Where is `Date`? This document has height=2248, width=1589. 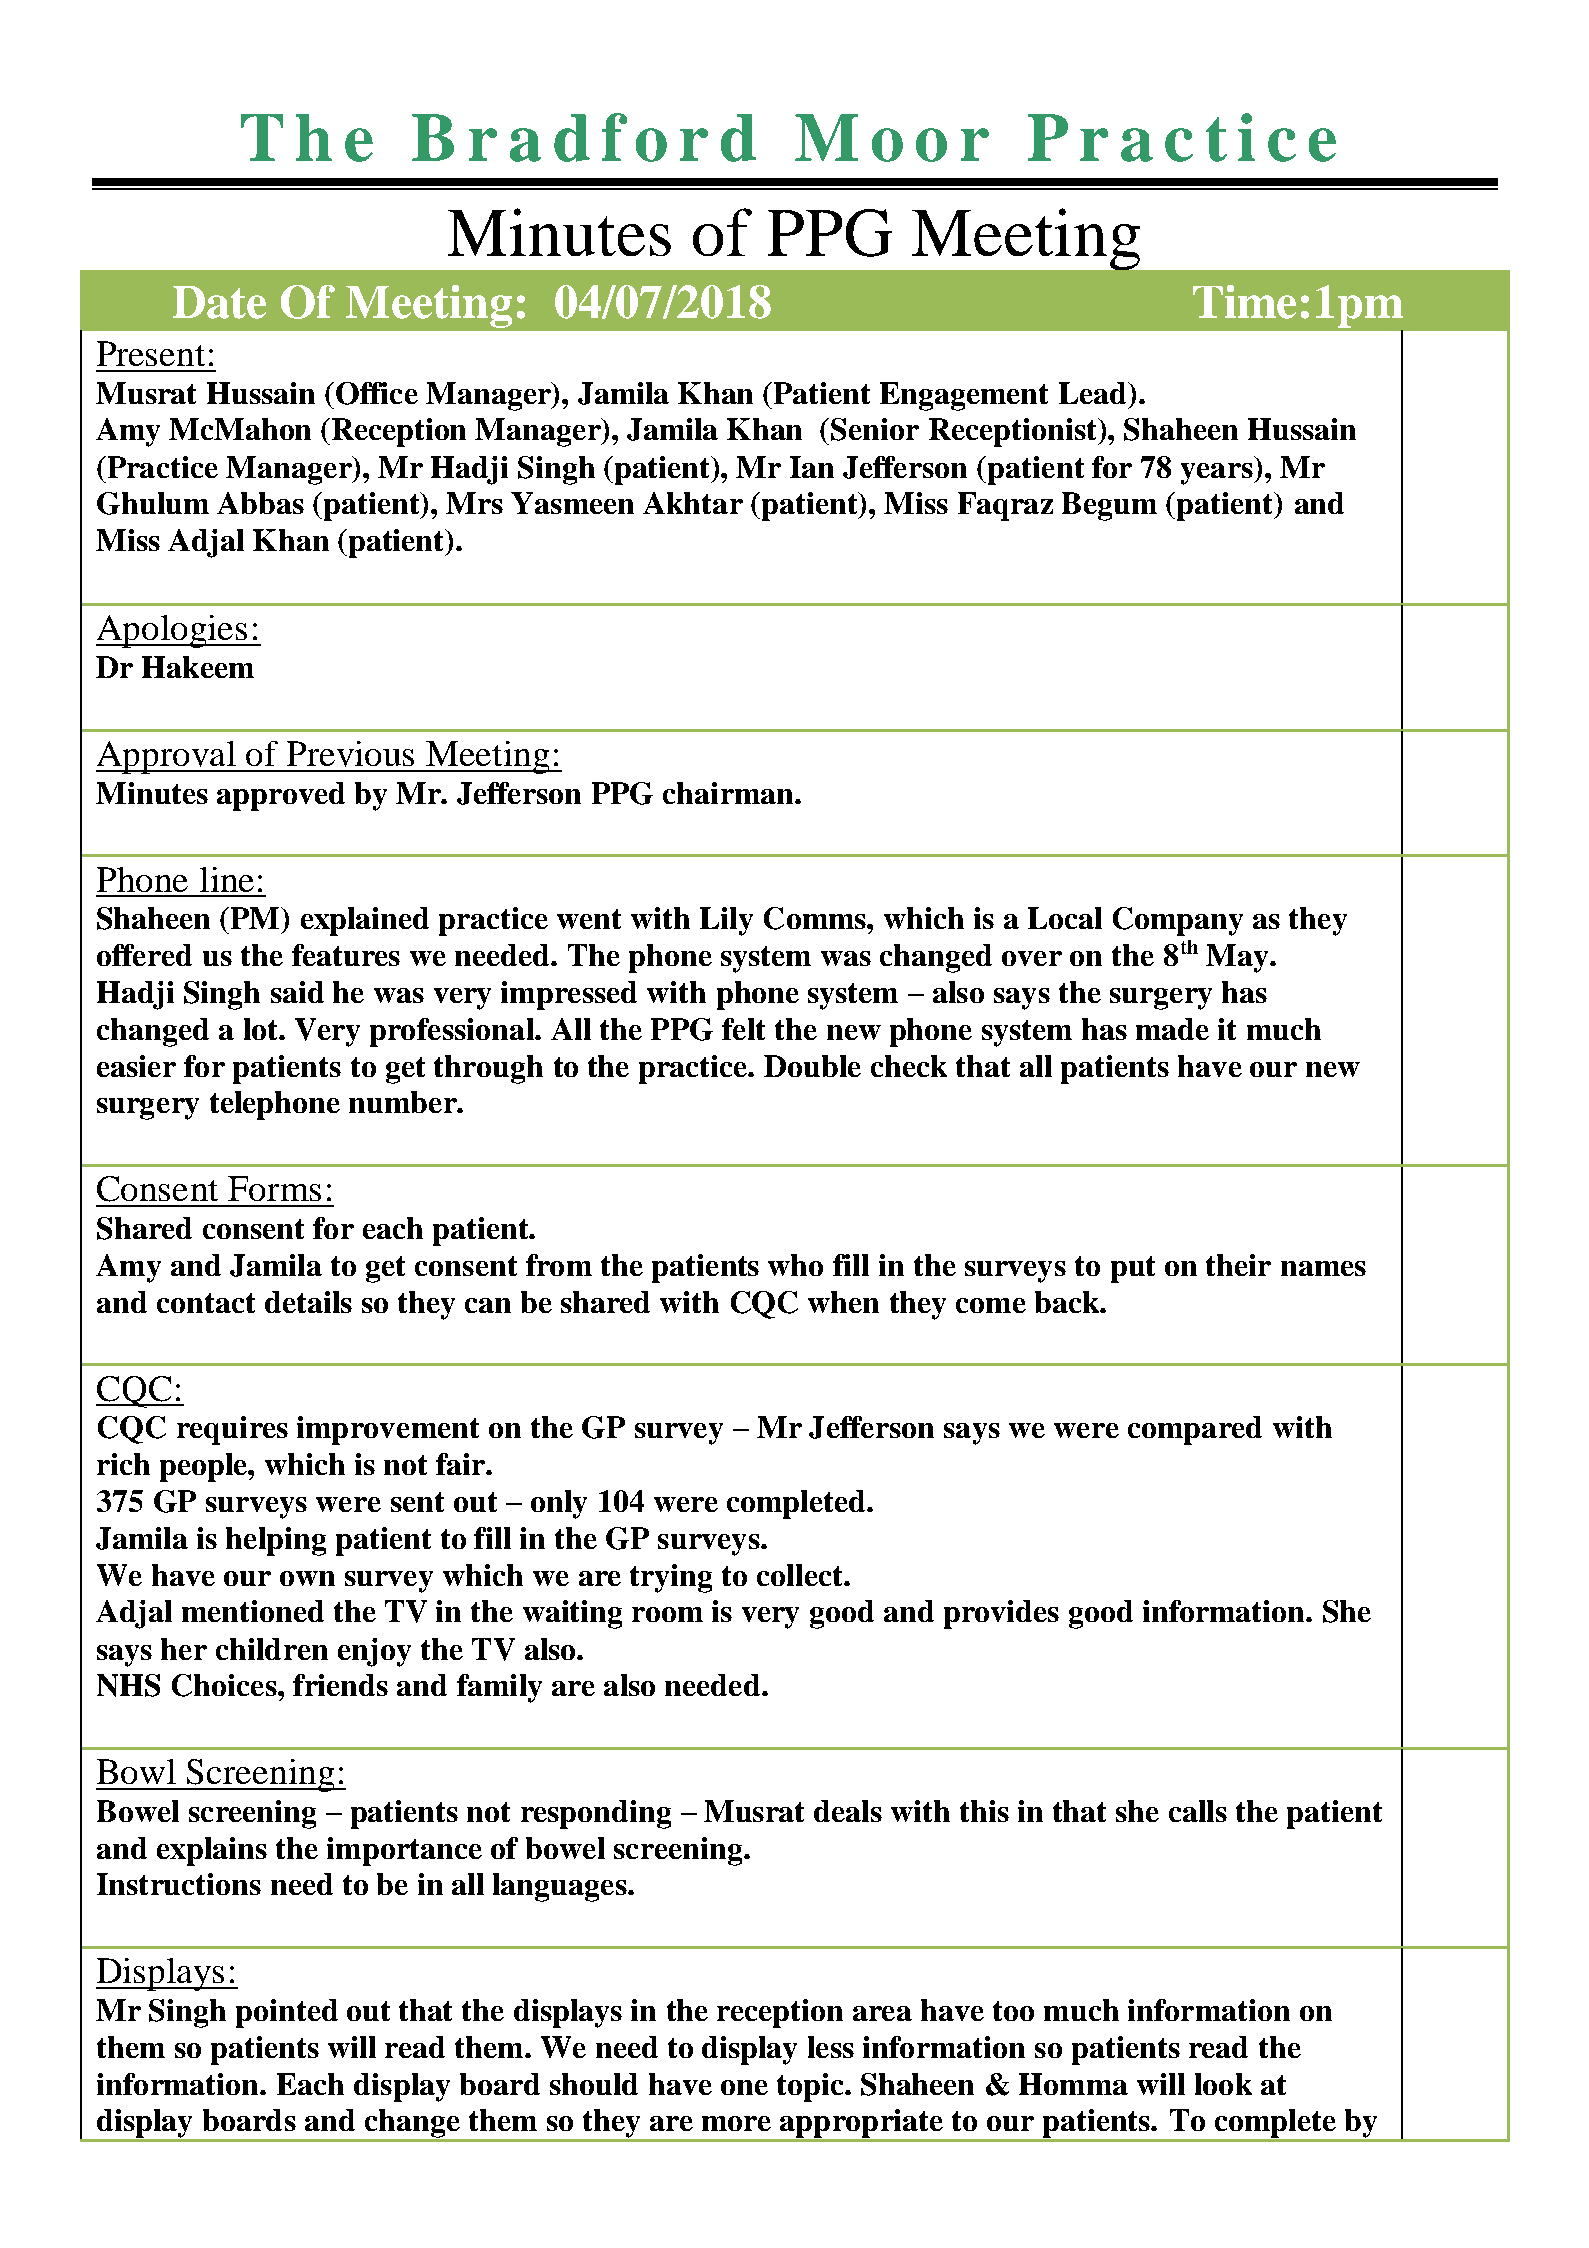 Date is located at coordinates (219, 302).
